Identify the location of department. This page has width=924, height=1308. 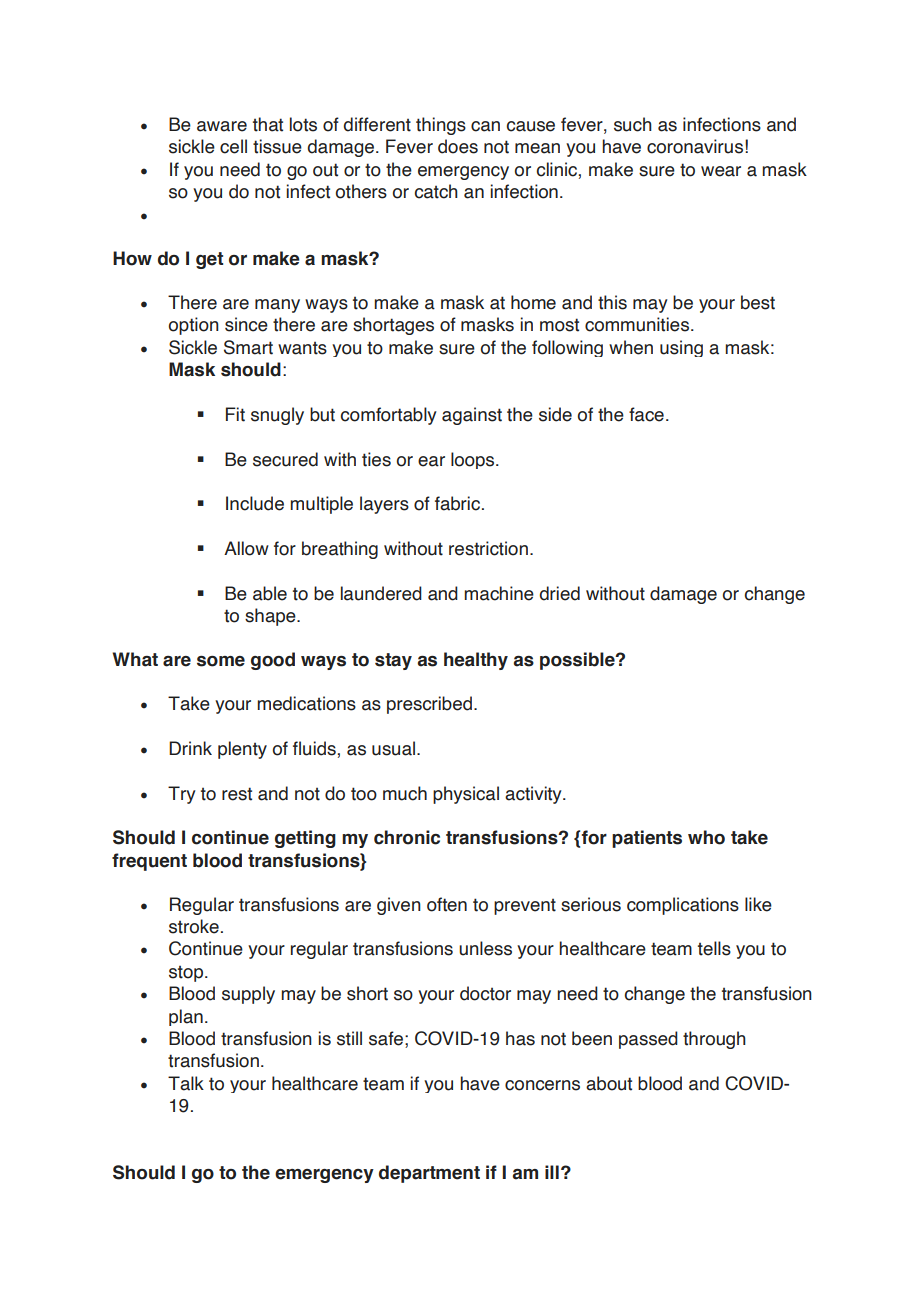
(429, 1174).
